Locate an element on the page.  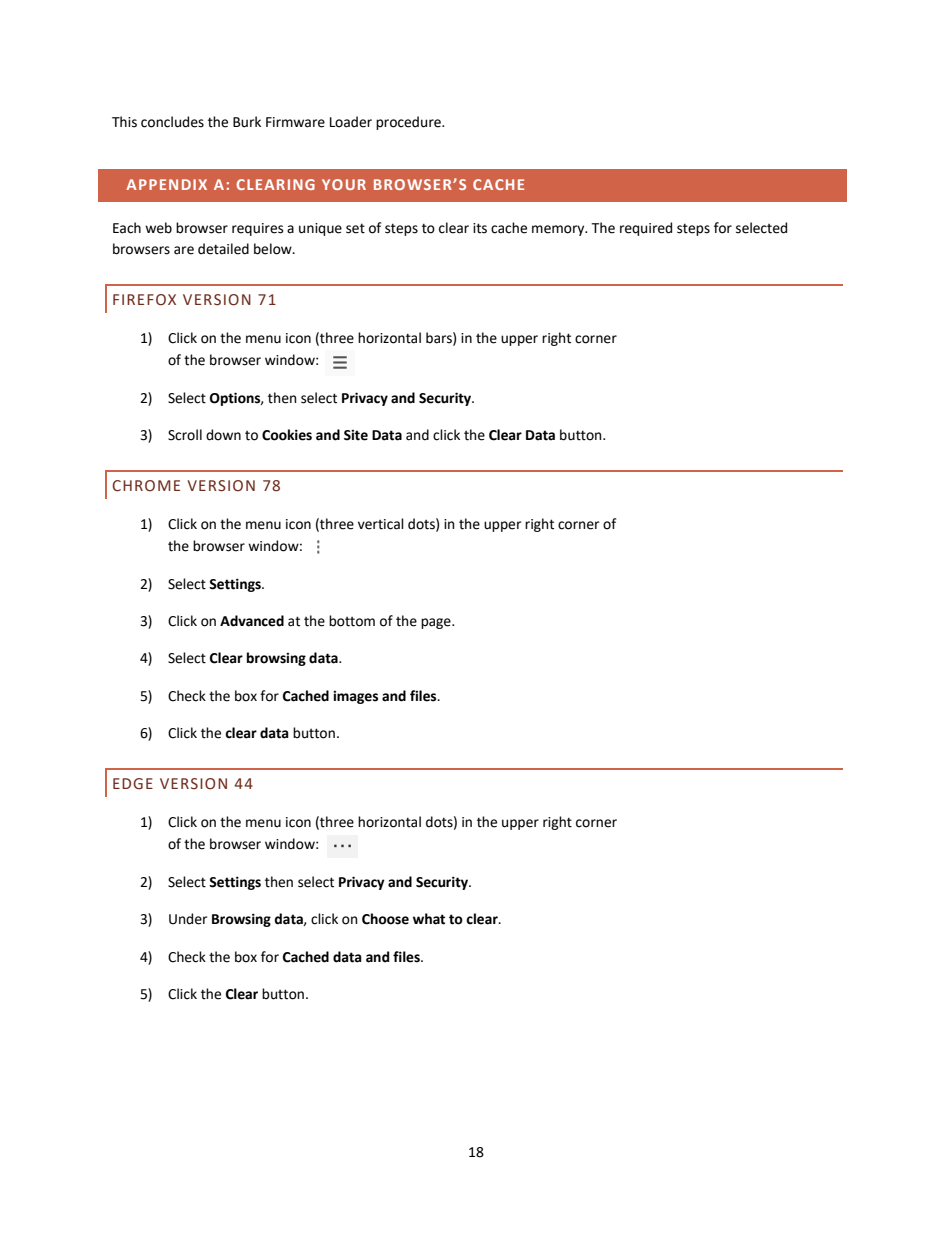
procedure is located at coordinates (409, 123).
